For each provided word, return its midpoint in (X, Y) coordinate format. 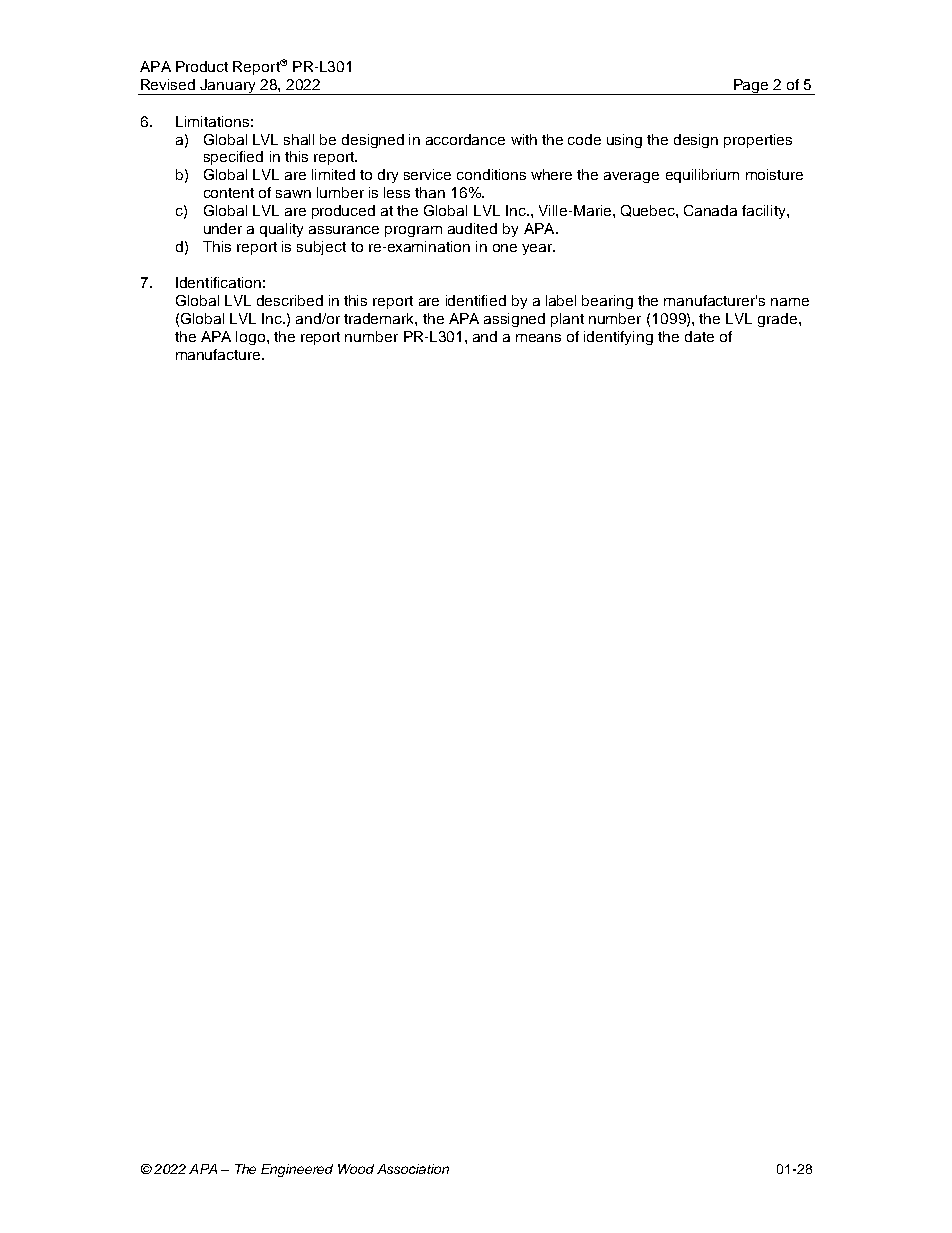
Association (413, 1169)
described (290, 300)
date (699, 336)
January (228, 87)
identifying (618, 338)
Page (751, 87)
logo (252, 338)
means (538, 338)
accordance (465, 139)
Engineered (297, 1170)
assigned (514, 320)
